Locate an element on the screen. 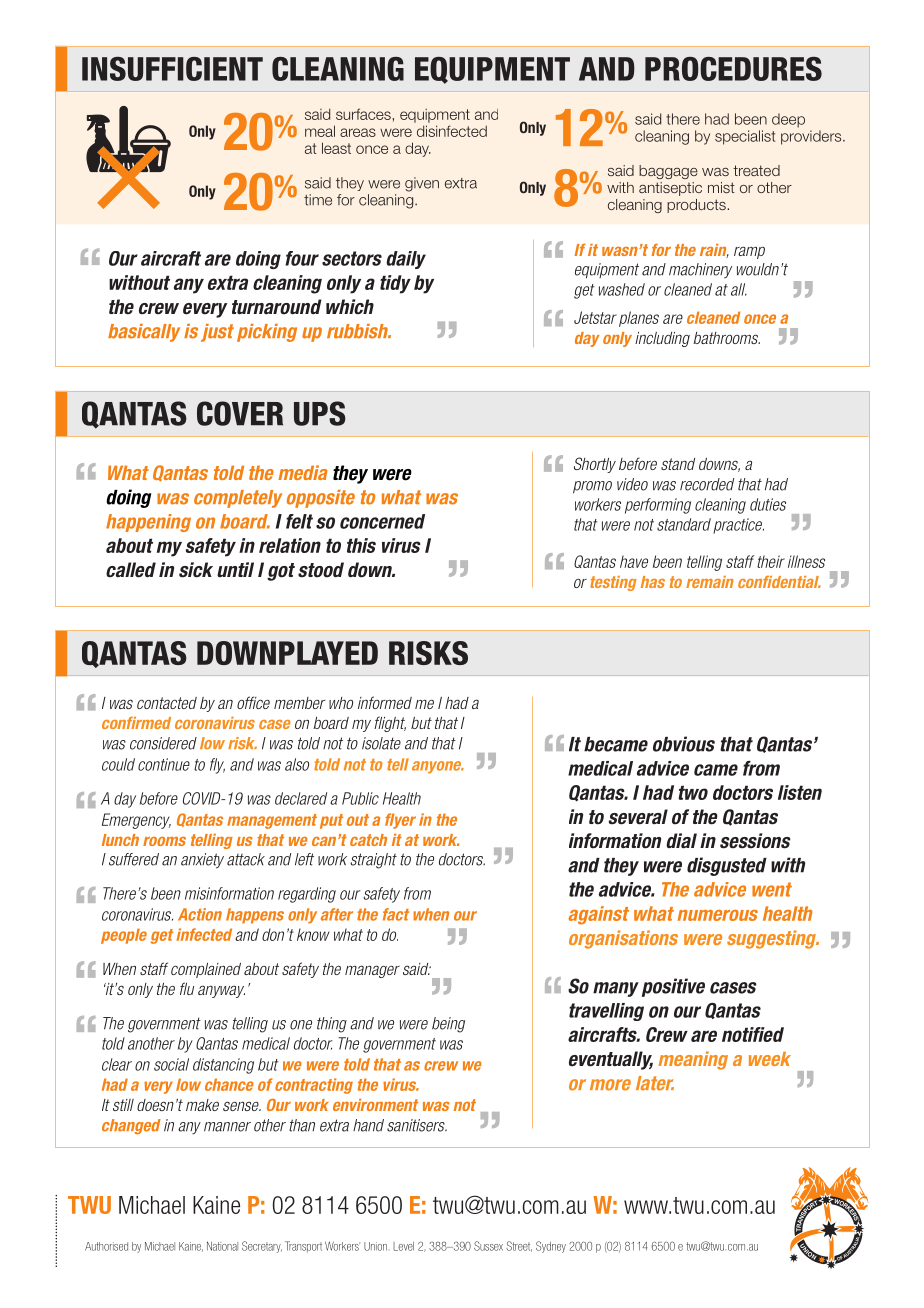  Sussex is located at coordinates (488, 1246).
